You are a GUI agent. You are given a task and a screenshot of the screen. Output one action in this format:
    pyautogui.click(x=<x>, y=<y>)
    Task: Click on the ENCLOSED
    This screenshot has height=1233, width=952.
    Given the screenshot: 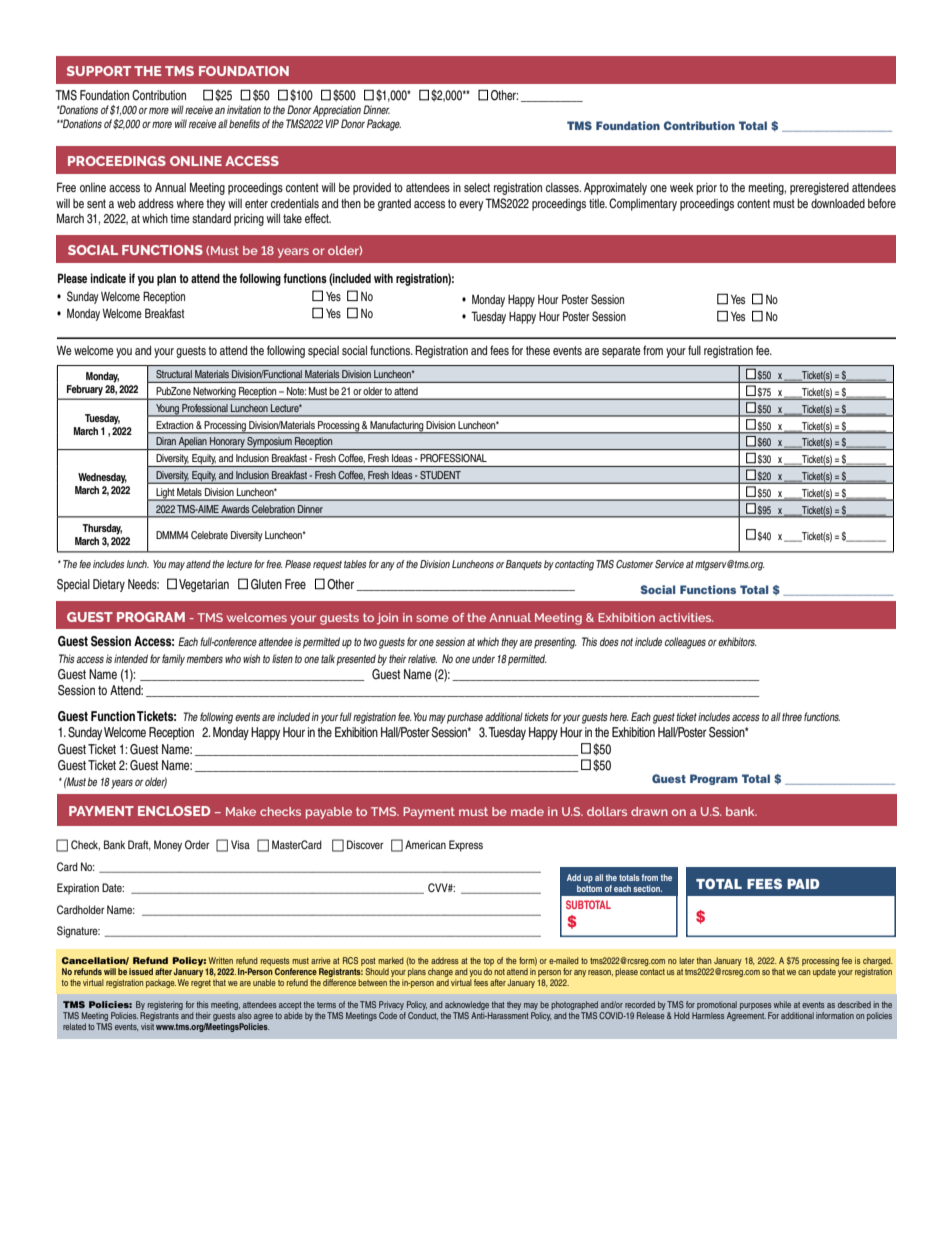 What is the action you would take?
    pyautogui.click(x=174, y=811)
